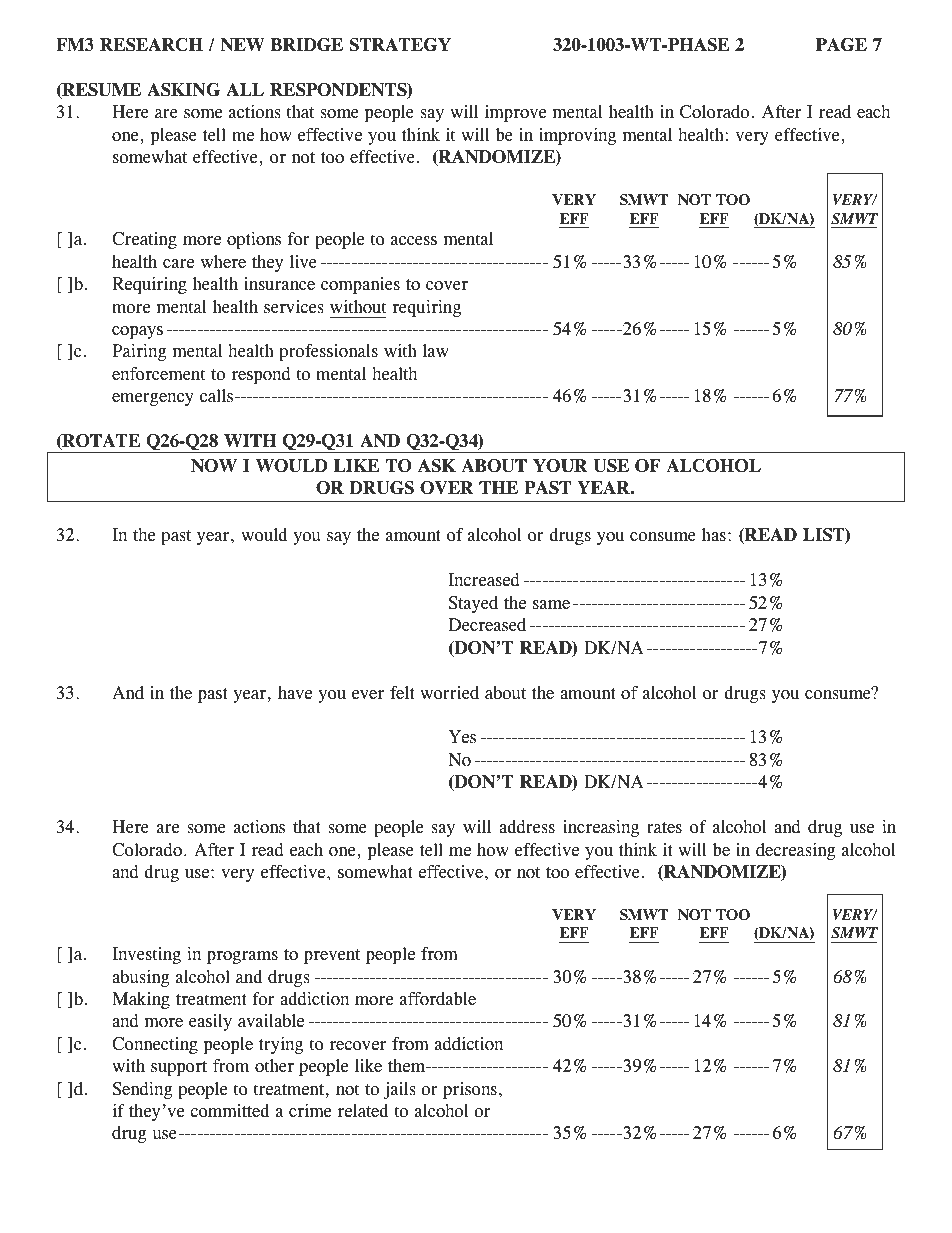 The height and width of the document is (1233, 952). I want to click on law, so click(436, 351).
